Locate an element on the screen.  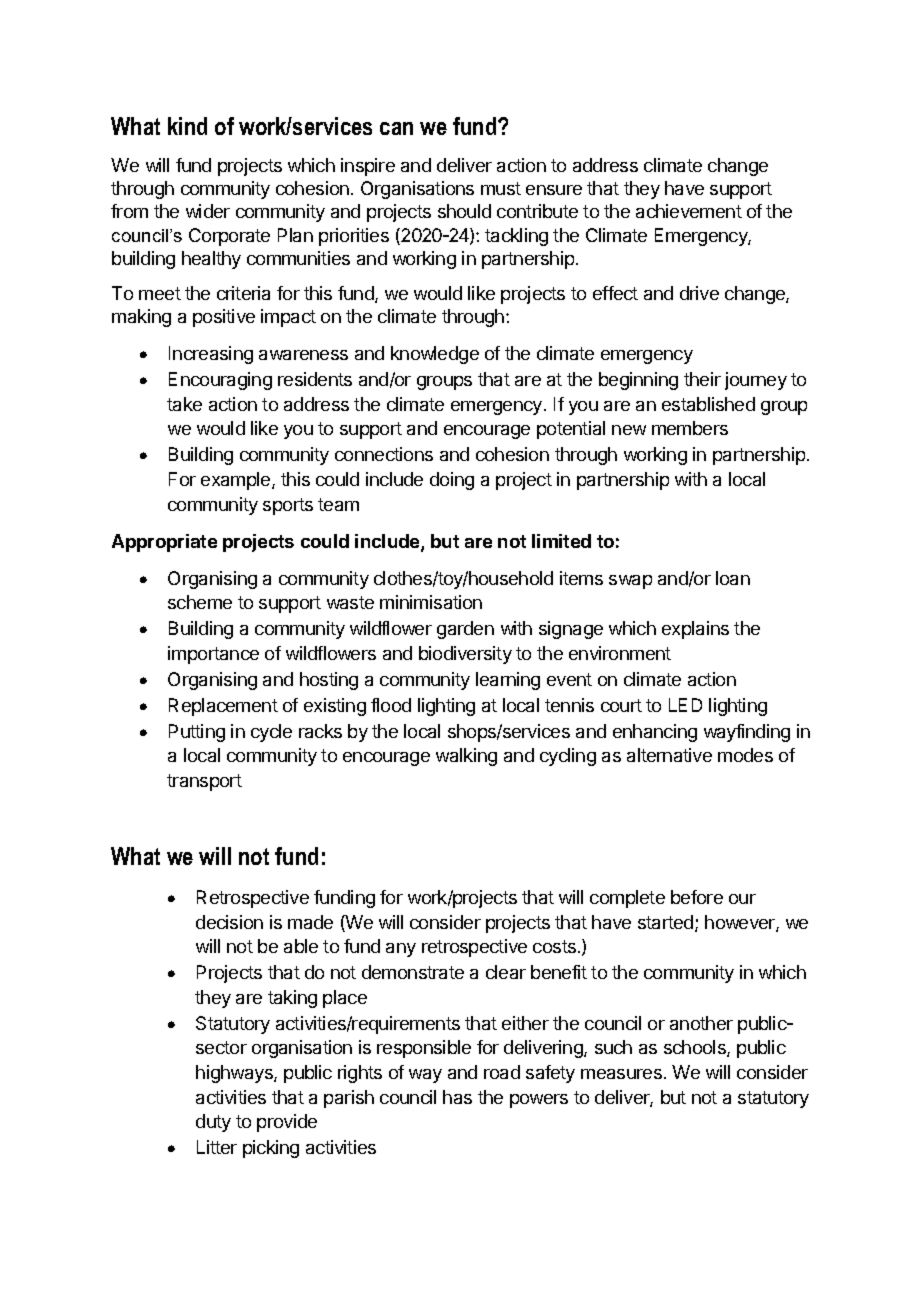
achievement is located at coordinates (689, 211).
